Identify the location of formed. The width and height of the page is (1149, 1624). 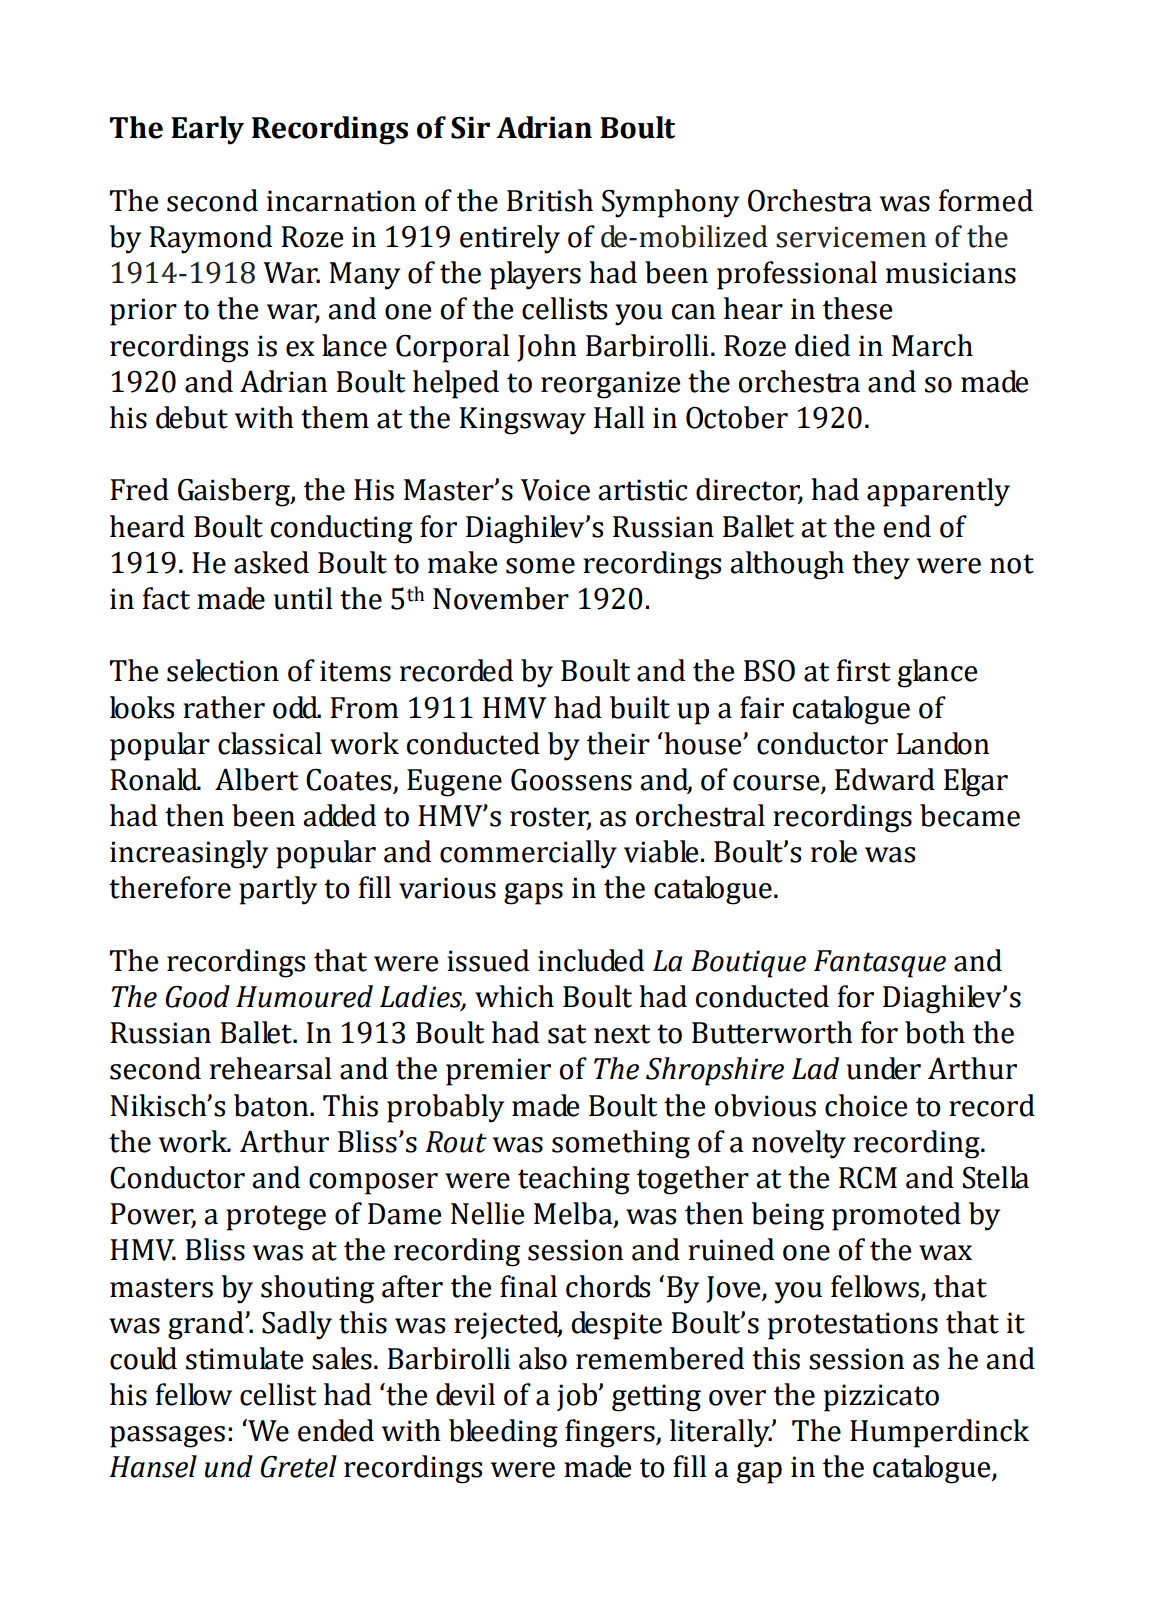
(986, 200).
